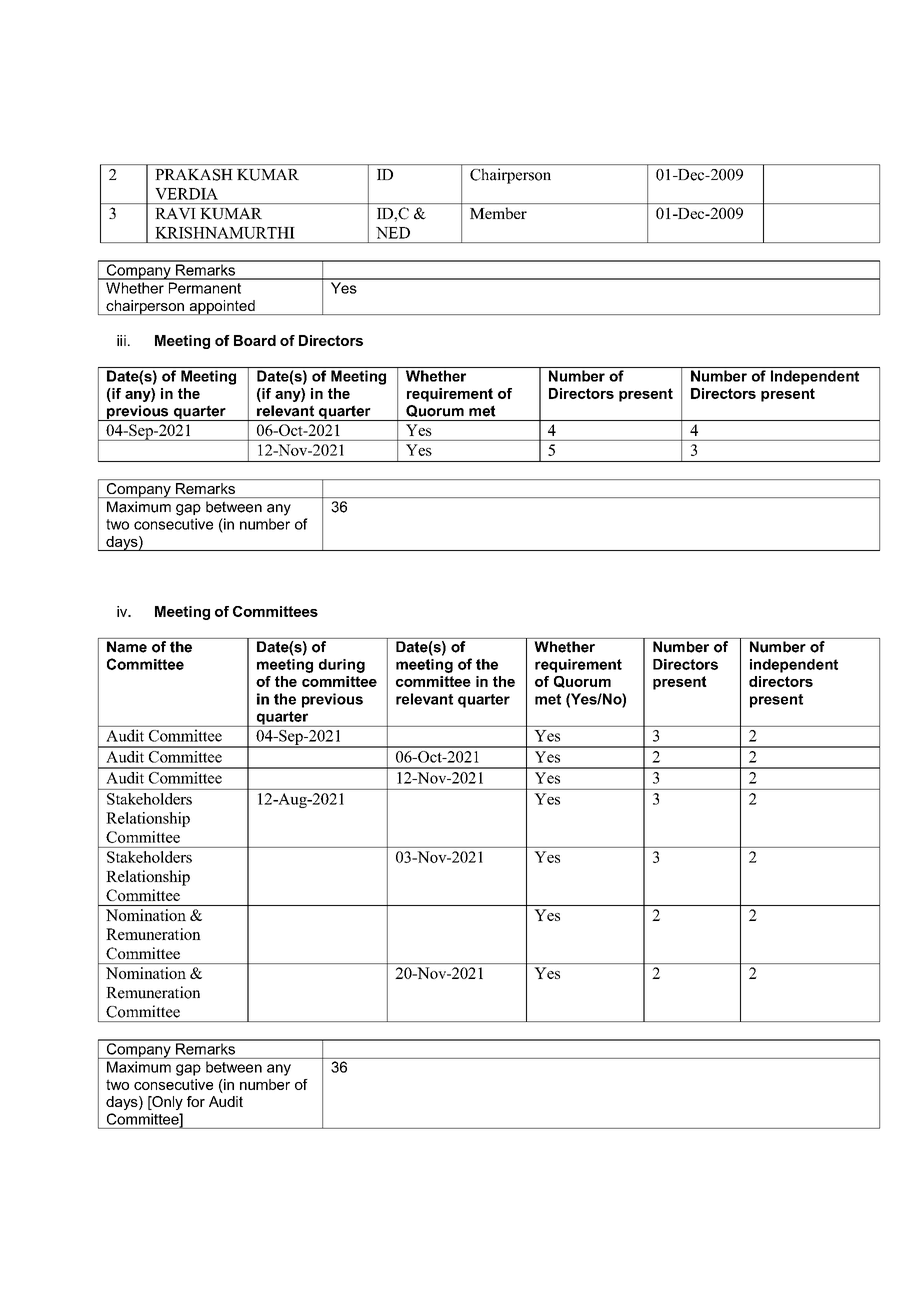  What do you see at coordinates (121, 340) in the screenshot?
I see `iii` at bounding box center [121, 340].
